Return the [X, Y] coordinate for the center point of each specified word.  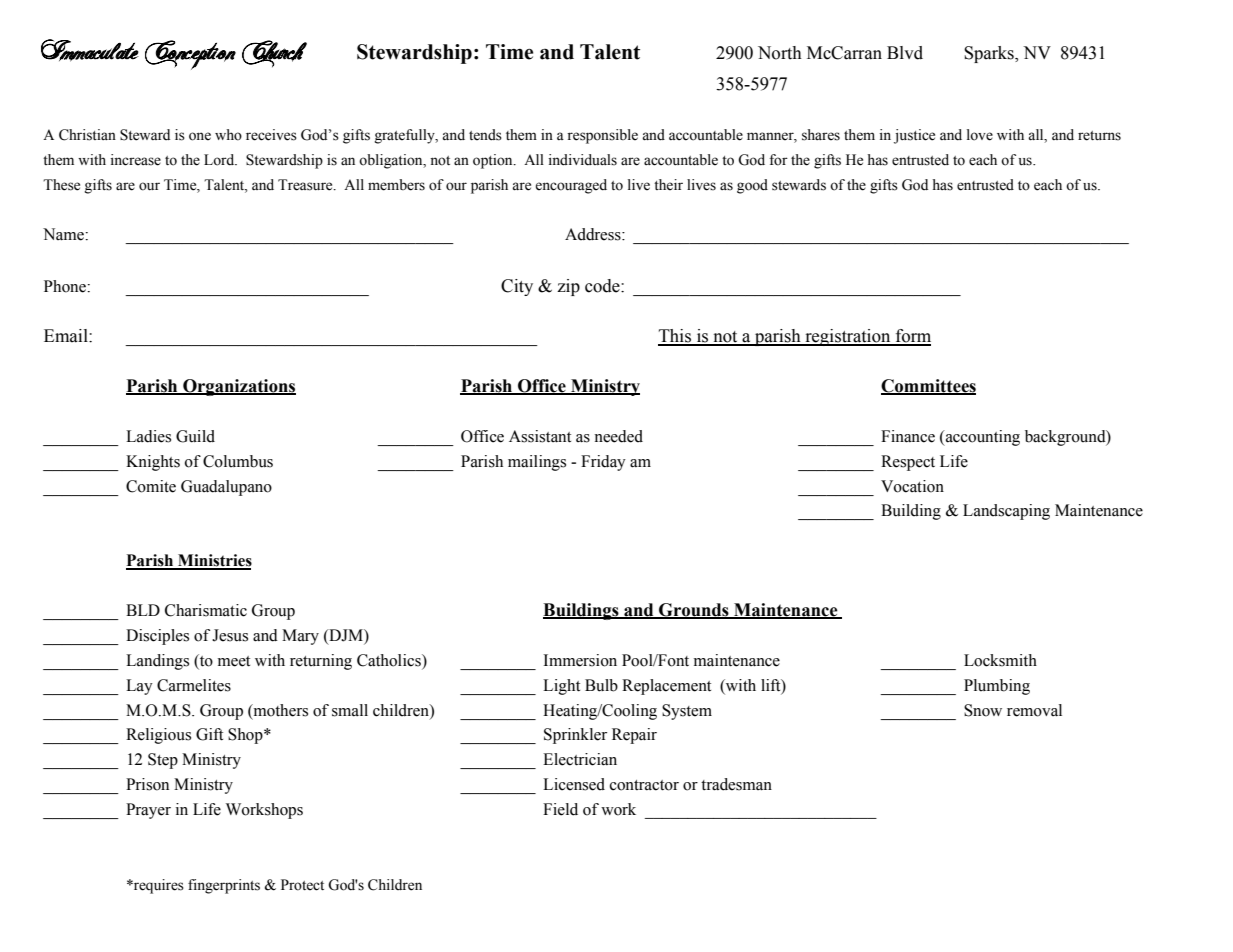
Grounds [694, 611]
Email [67, 336]
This [676, 337]
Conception [190, 55]
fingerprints [224, 886]
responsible [602, 136]
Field [560, 809]
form [912, 337]
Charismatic [206, 610]
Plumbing [997, 687]
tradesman [736, 784]
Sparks [990, 54]
